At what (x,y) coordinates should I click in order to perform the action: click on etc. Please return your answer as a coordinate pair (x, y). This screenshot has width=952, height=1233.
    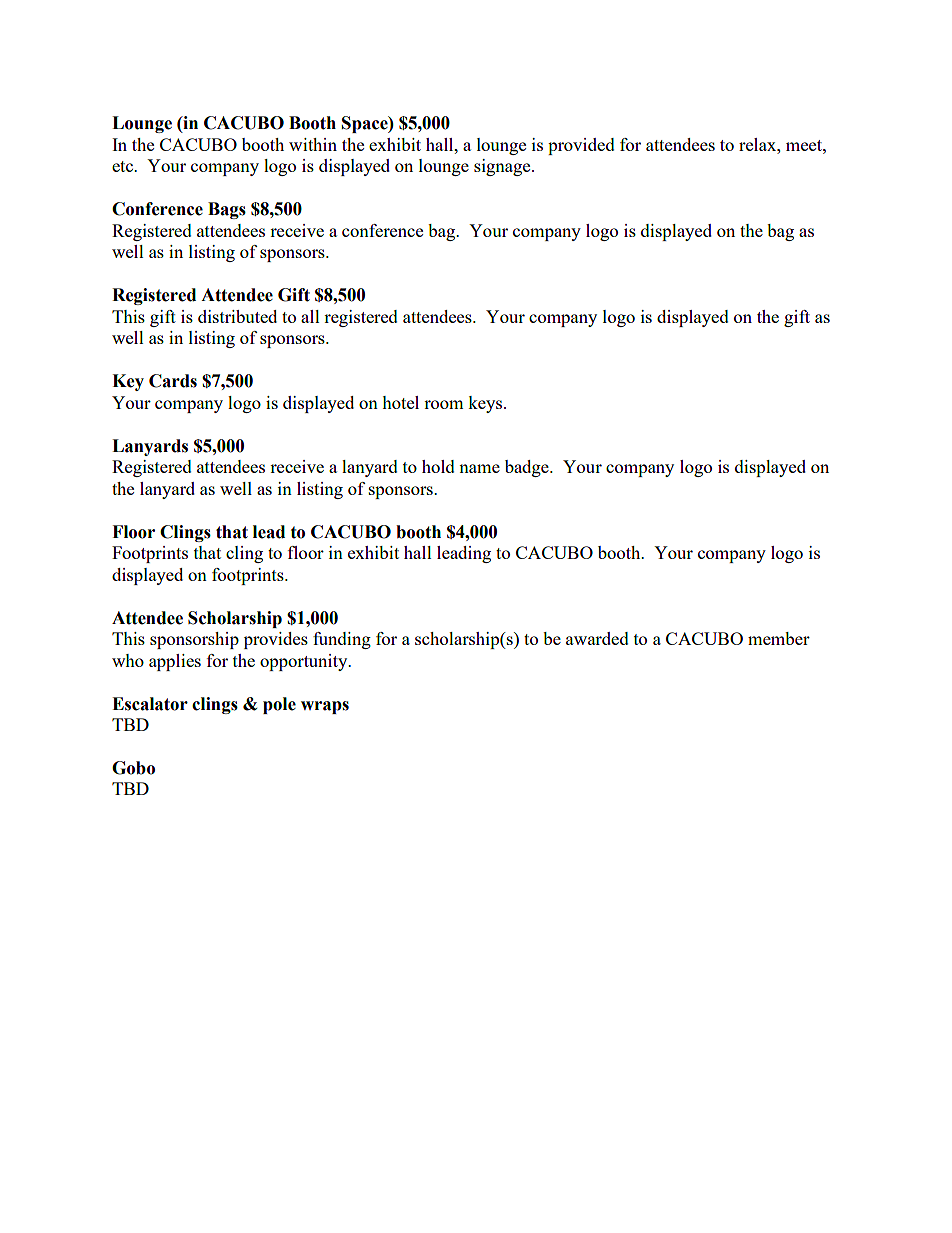
    Looking at the image, I should click on (124, 166).
